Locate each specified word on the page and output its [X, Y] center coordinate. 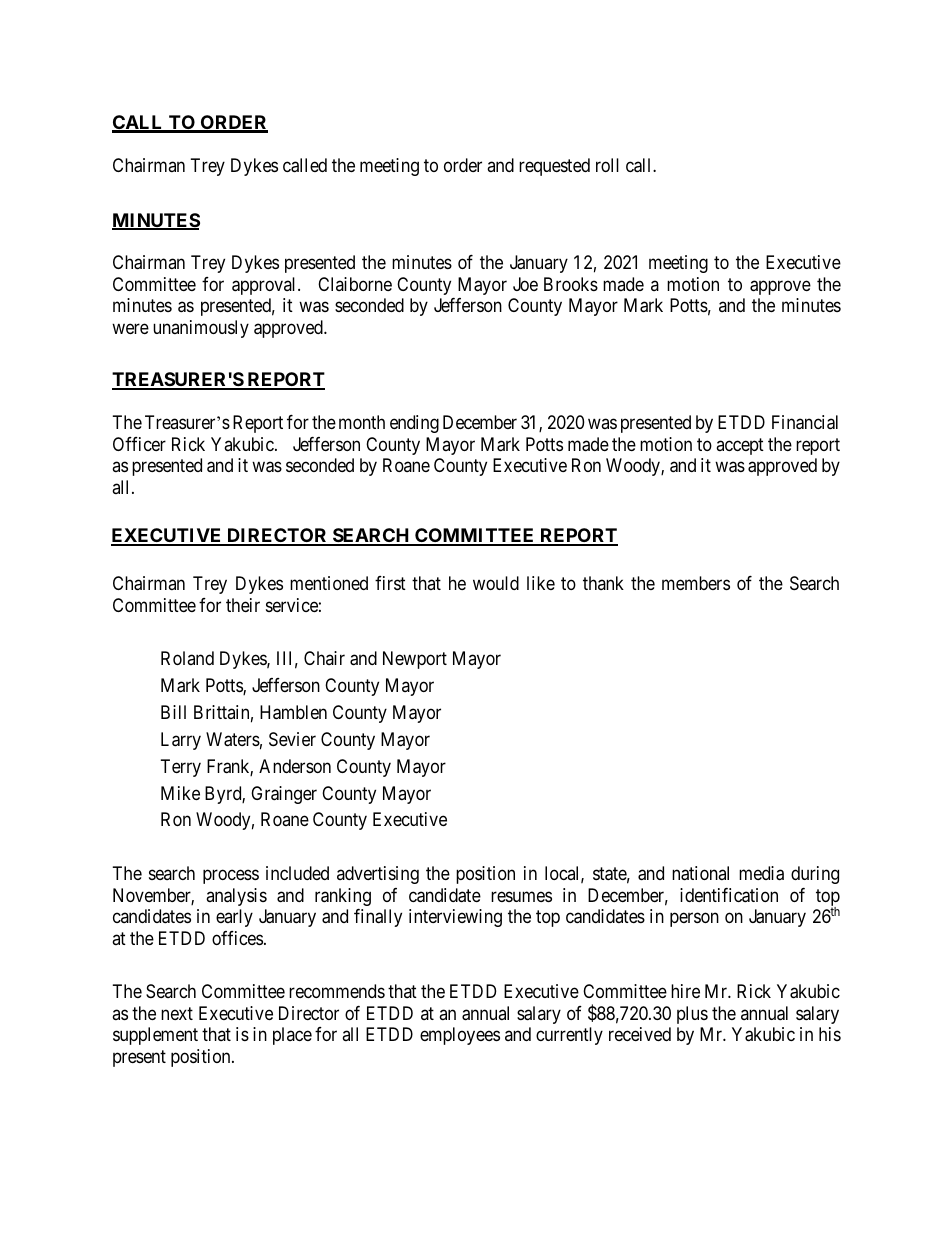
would [496, 583]
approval [265, 286]
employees [460, 1036]
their [243, 605]
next [177, 1013]
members [696, 583]
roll [607, 165]
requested [554, 167]
